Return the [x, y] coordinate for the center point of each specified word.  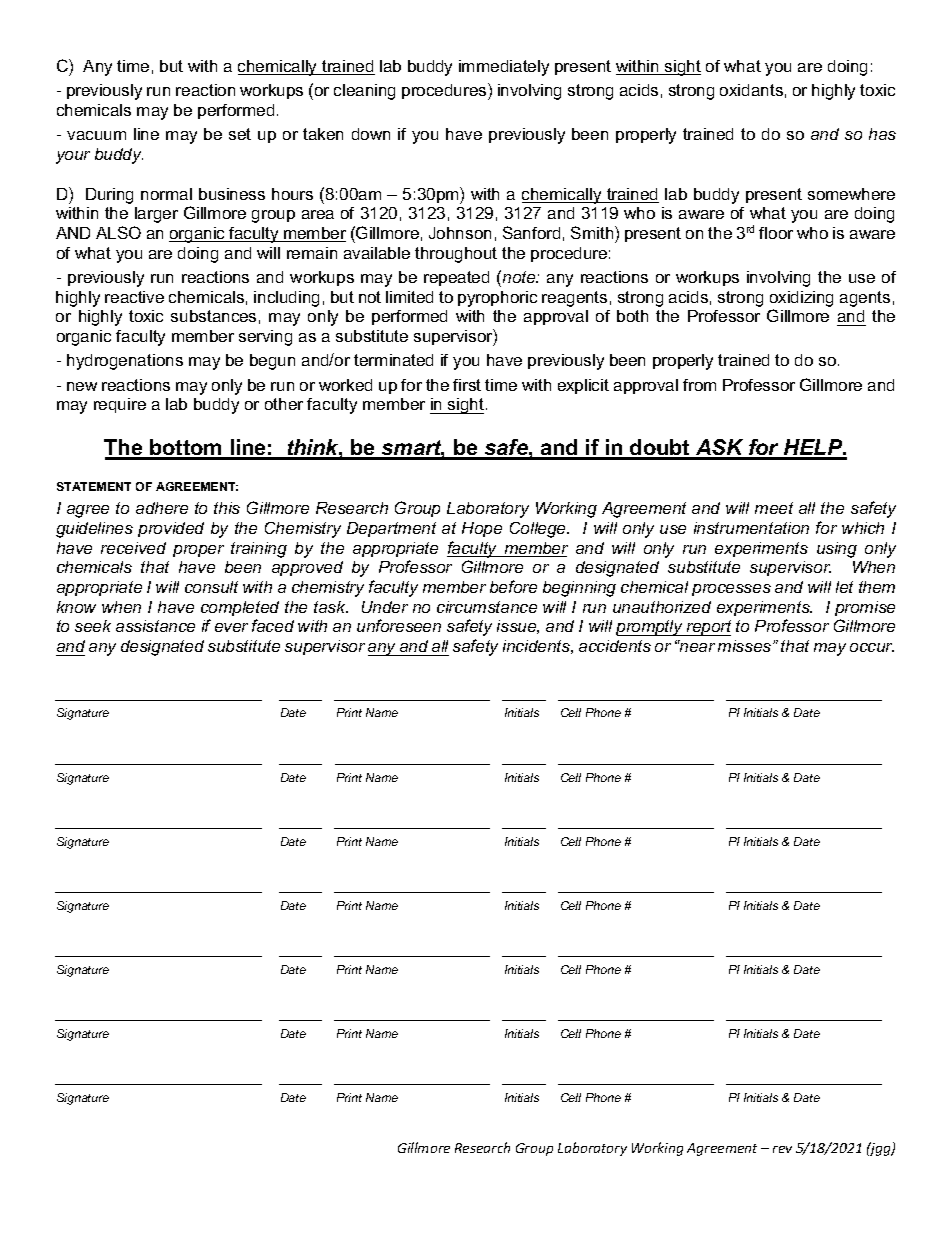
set [240, 134]
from [699, 385]
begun [272, 362]
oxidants [751, 90]
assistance [155, 626]
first [467, 385]
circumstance [487, 607]
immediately [504, 68]
